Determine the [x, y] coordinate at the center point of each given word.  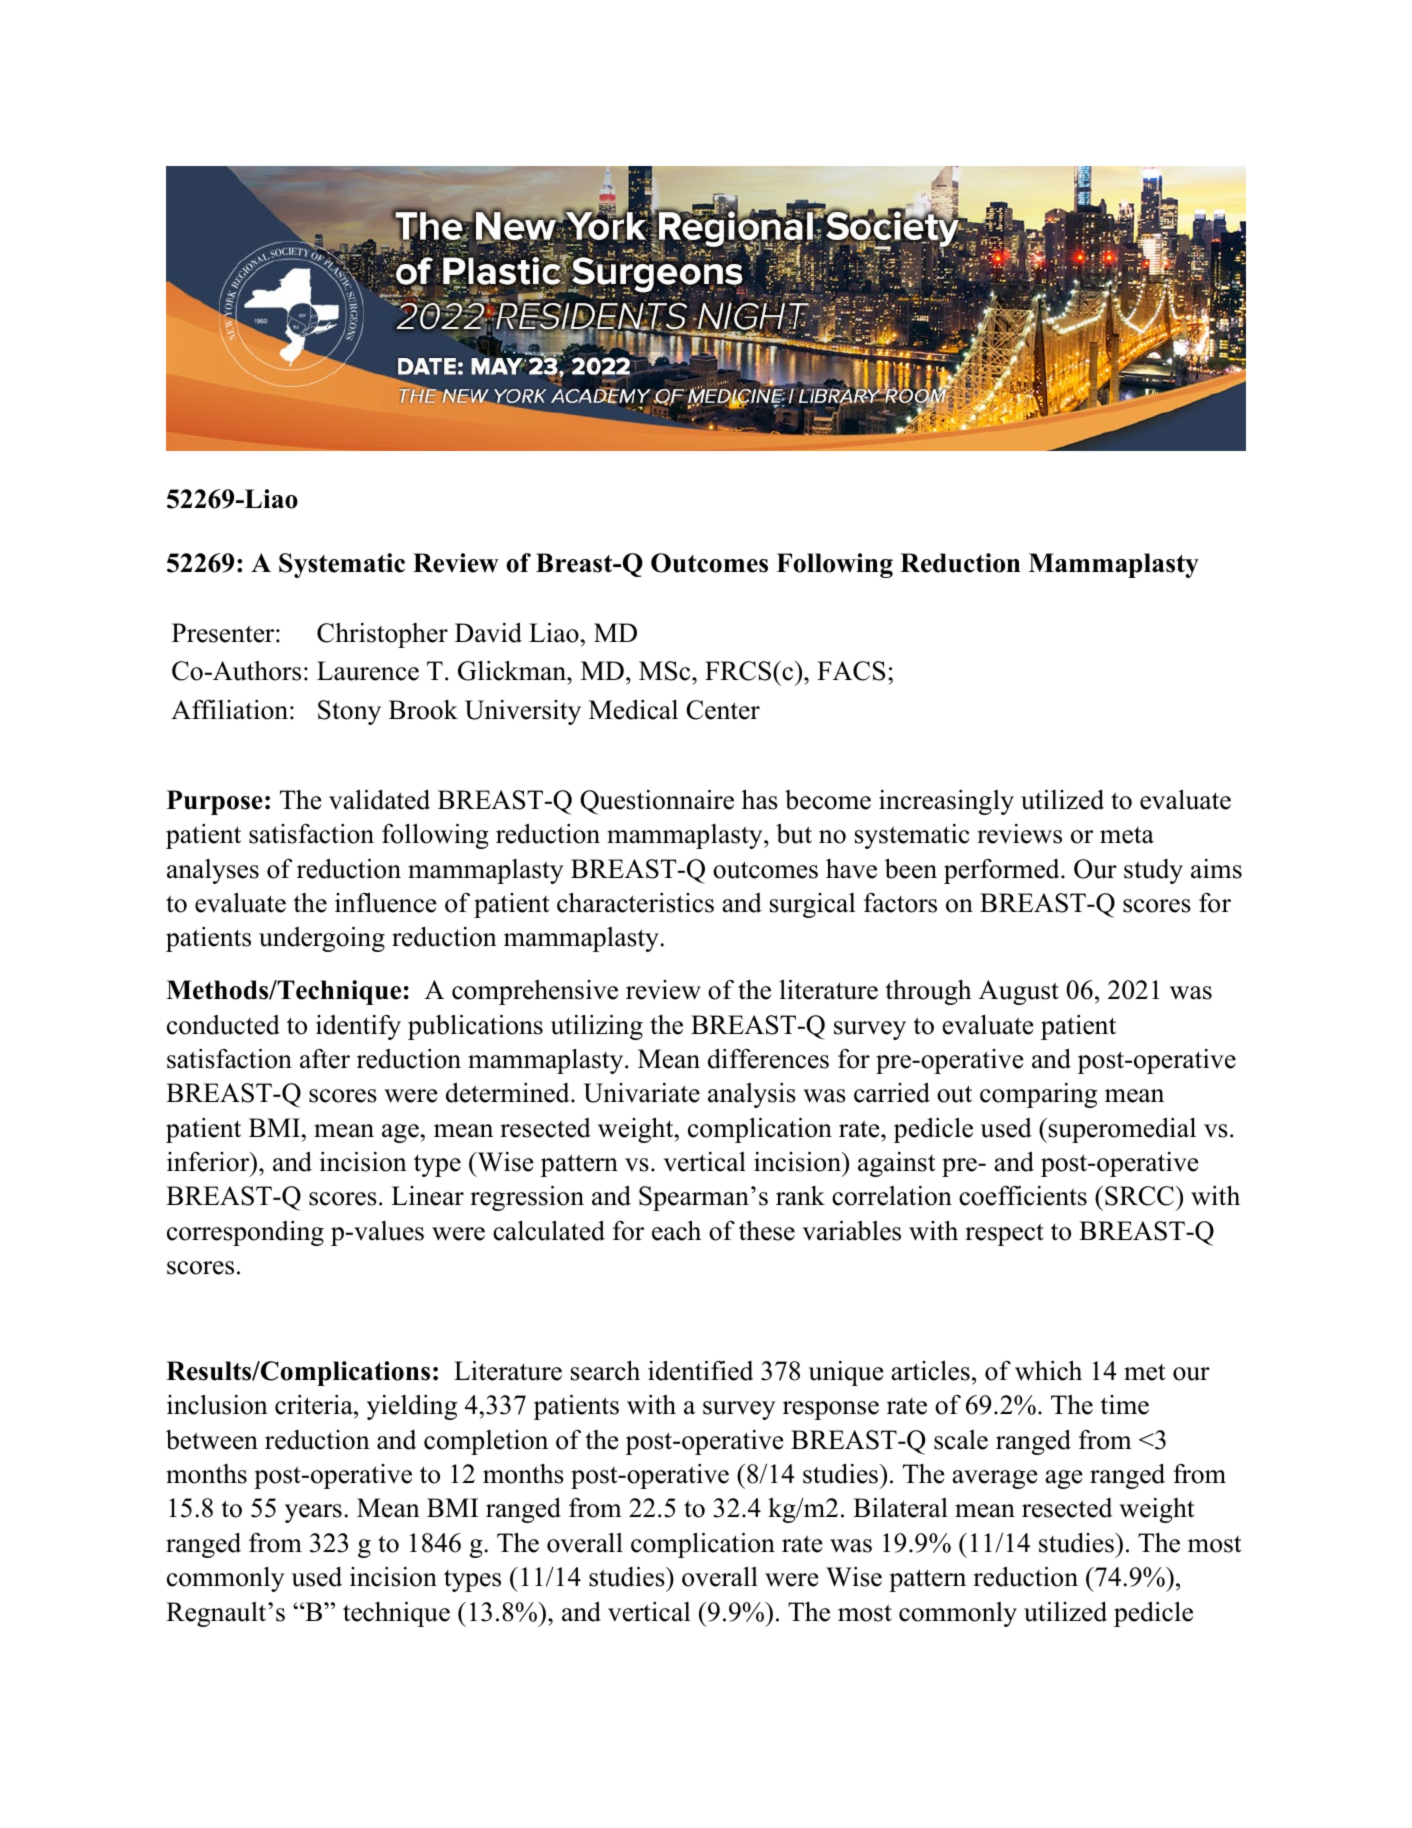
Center [723, 710]
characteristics [635, 902]
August [1019, 992]
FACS [851, 671]
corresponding [245, 1233]
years [313, 1513]
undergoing [322, 939]
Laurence [368, 671]
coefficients [1023, 1196]
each [676, 1230]
